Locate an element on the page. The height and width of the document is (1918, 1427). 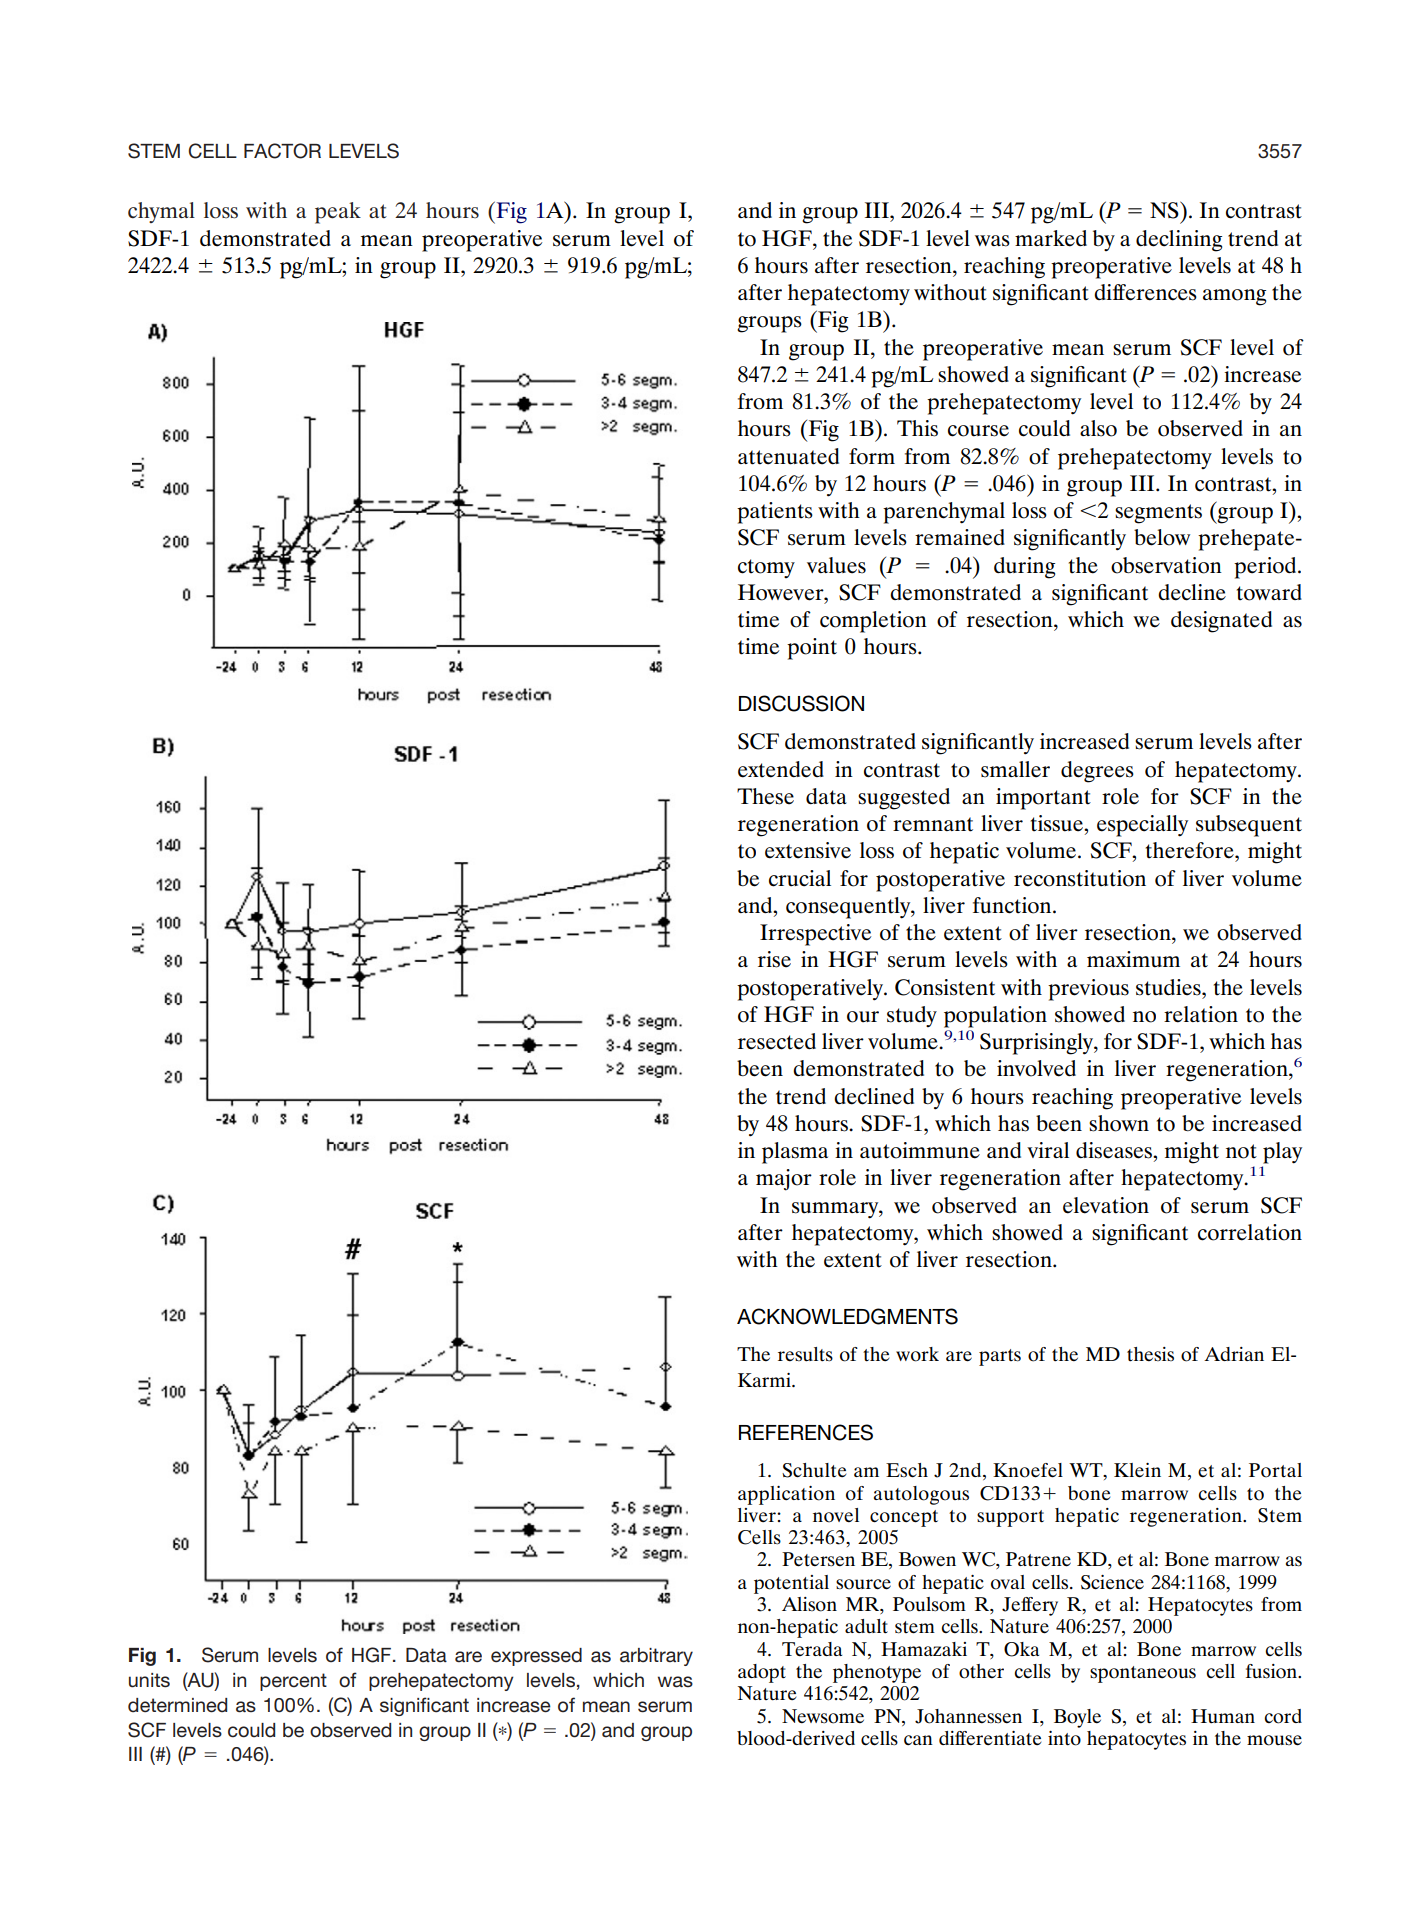
DISCUSSION is located at coordinates (801, 703).
